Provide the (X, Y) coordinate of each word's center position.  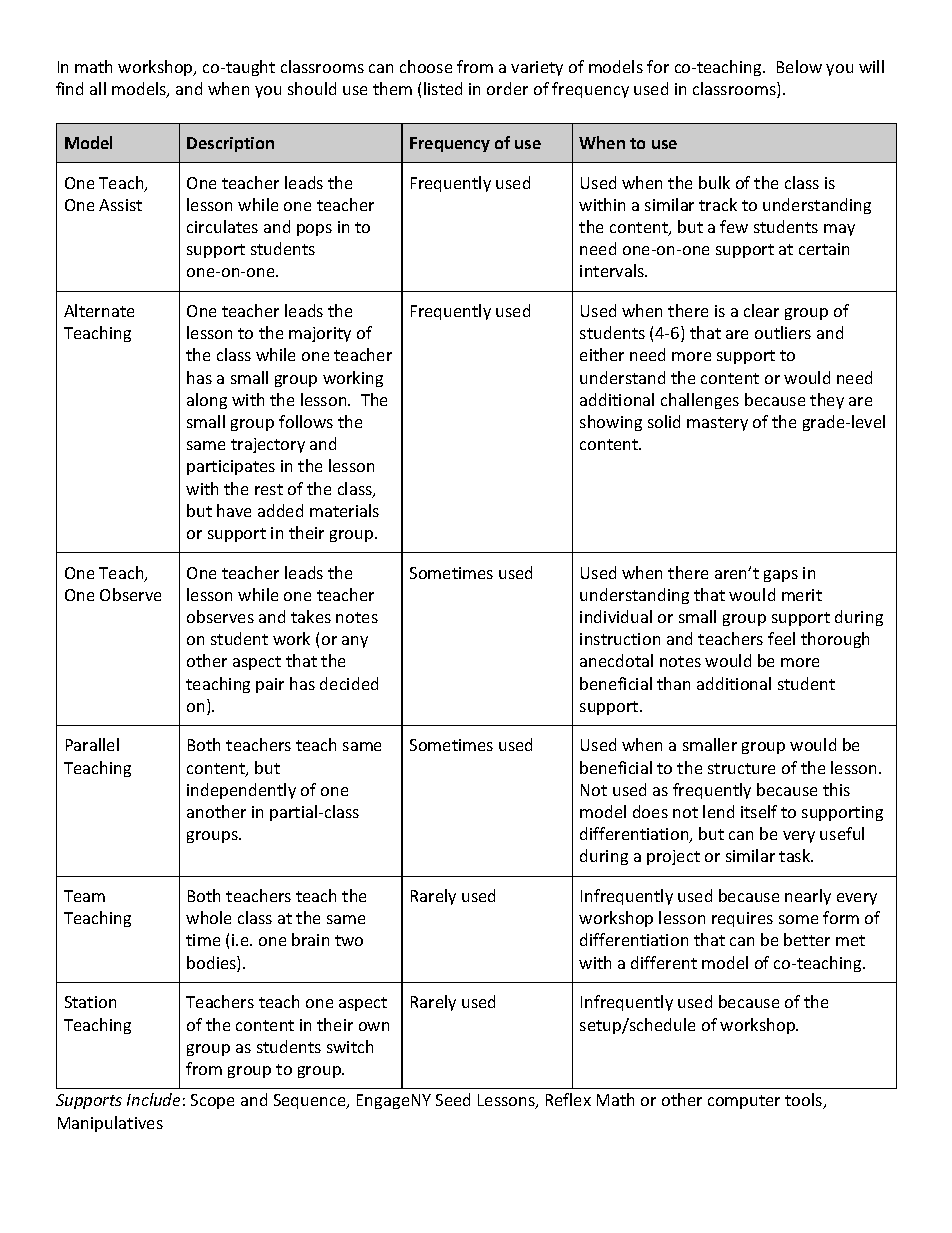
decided (349, 683)
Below (799, 66)
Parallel (92, 744)
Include (153, 1099)
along (207, 401)
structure (741, 768)
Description (230, 144)
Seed (453, 1099)
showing (611, 423)
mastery (717, 424)
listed (443, 88)
